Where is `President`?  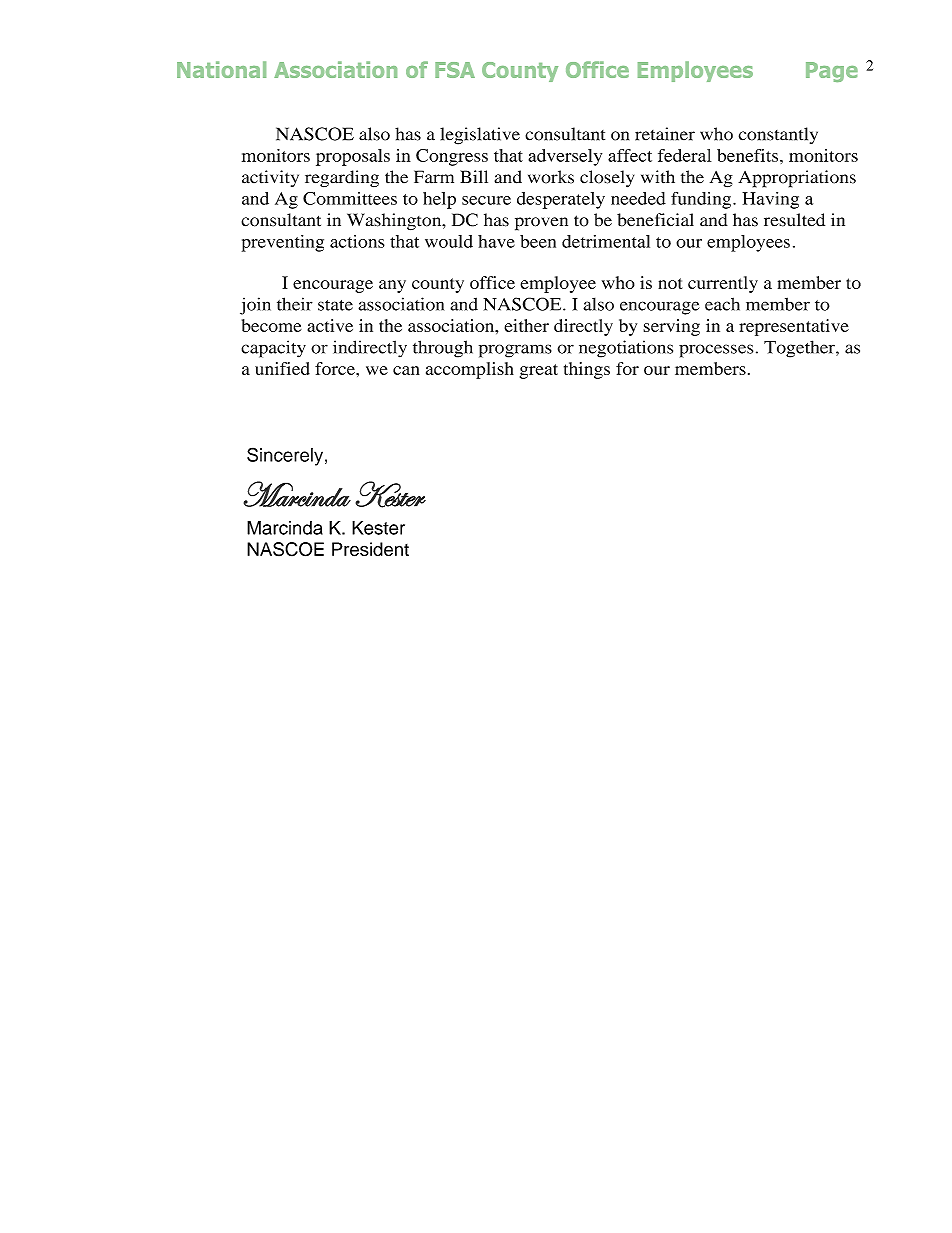 President is located at coordinates (370, 549).
